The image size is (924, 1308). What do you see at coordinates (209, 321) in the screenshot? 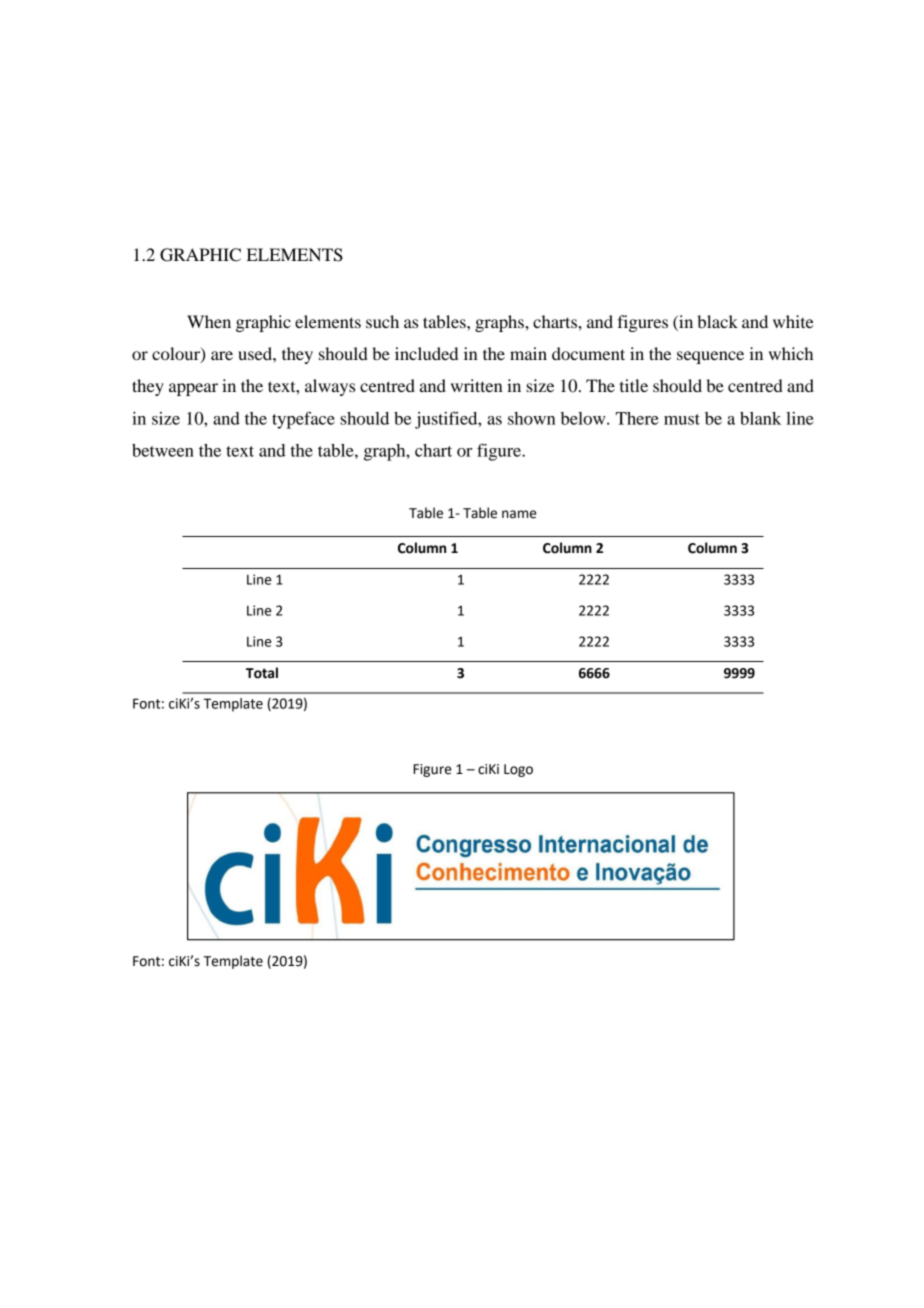
I see `When` at bounding box center [209, 321].
